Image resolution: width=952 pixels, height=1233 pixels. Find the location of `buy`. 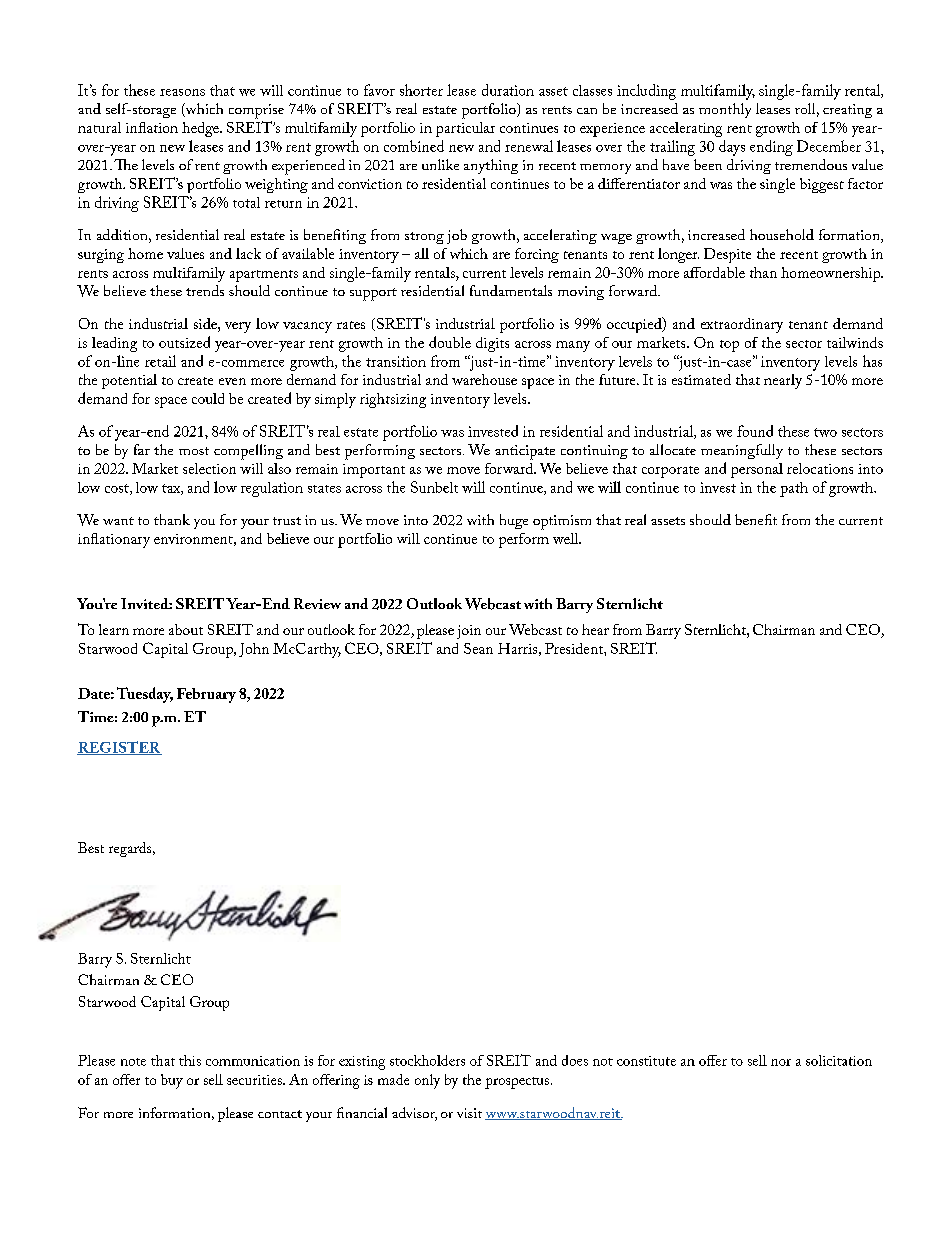

buy is located at coordinates (172, 1081).
